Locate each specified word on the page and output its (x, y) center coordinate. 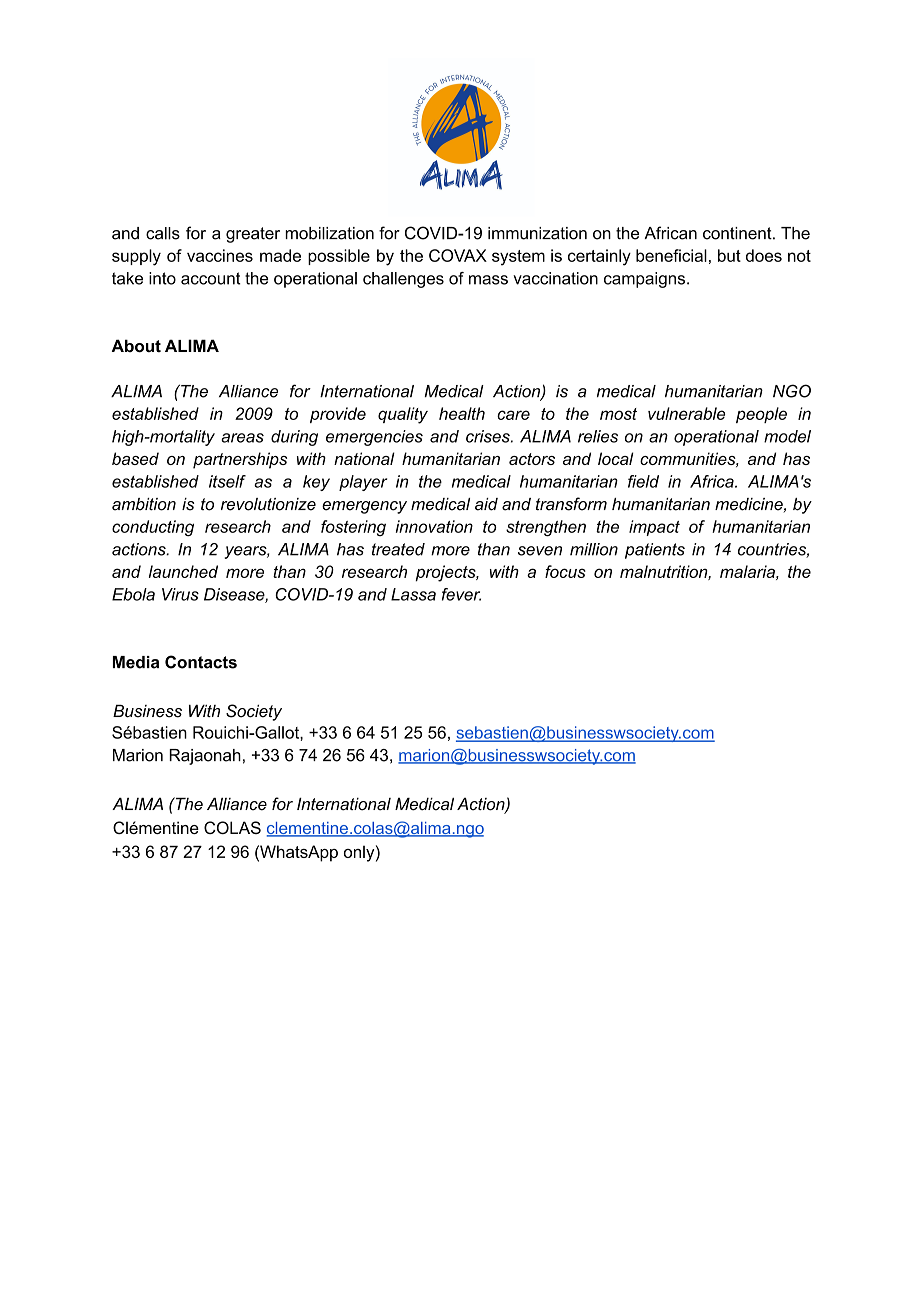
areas (242, 438)
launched (183, 571)
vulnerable (686, 413)
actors (532, 459)
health (462, 413)
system (518, 258)
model (787, 436)
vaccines (220, 255)
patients (655, 551)
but (729, 255)
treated (398, 549)
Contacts (201, 662)
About (136, 346)
